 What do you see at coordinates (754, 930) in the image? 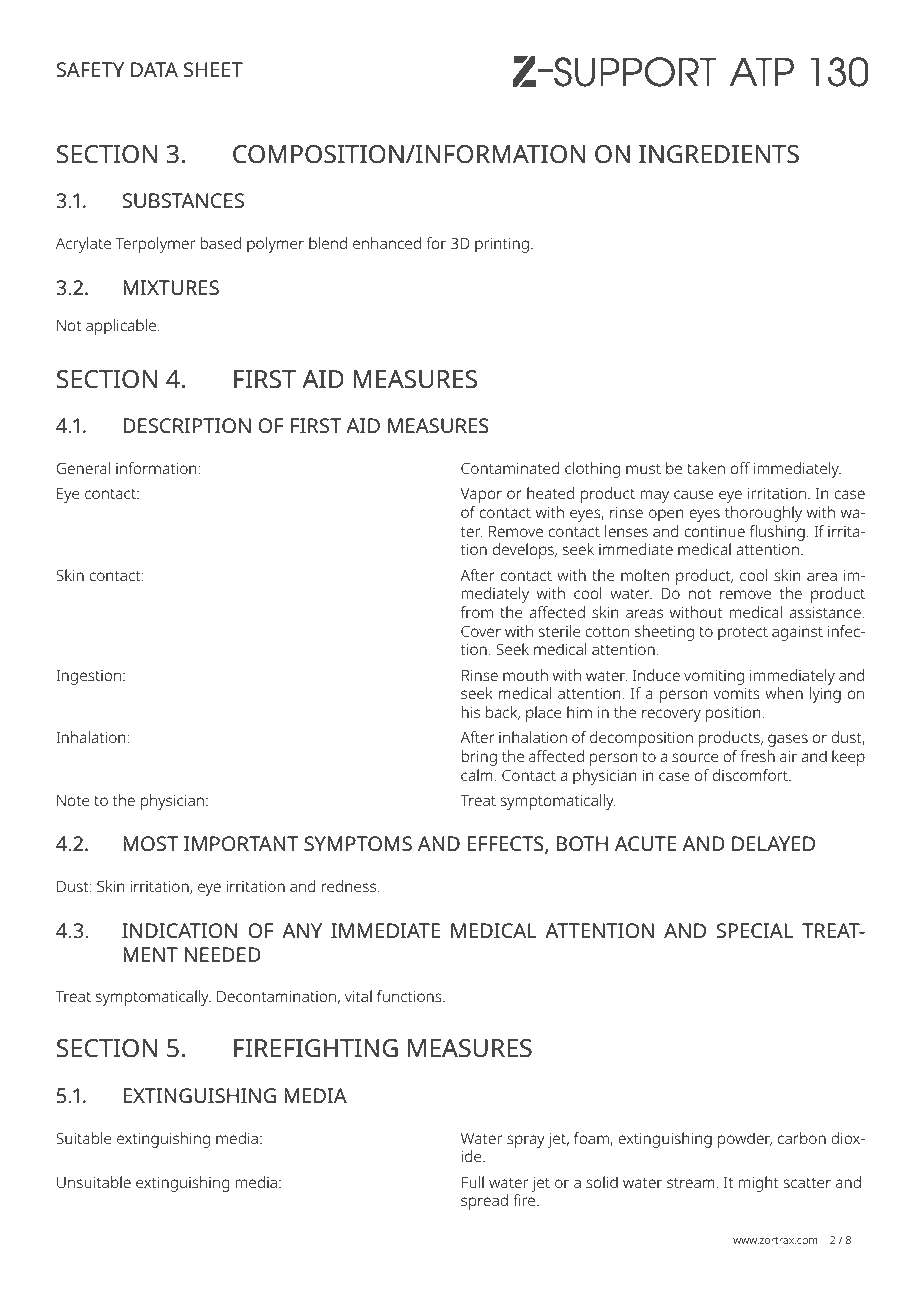
I see `SPECIAL` at bounding box center [754, 930].
